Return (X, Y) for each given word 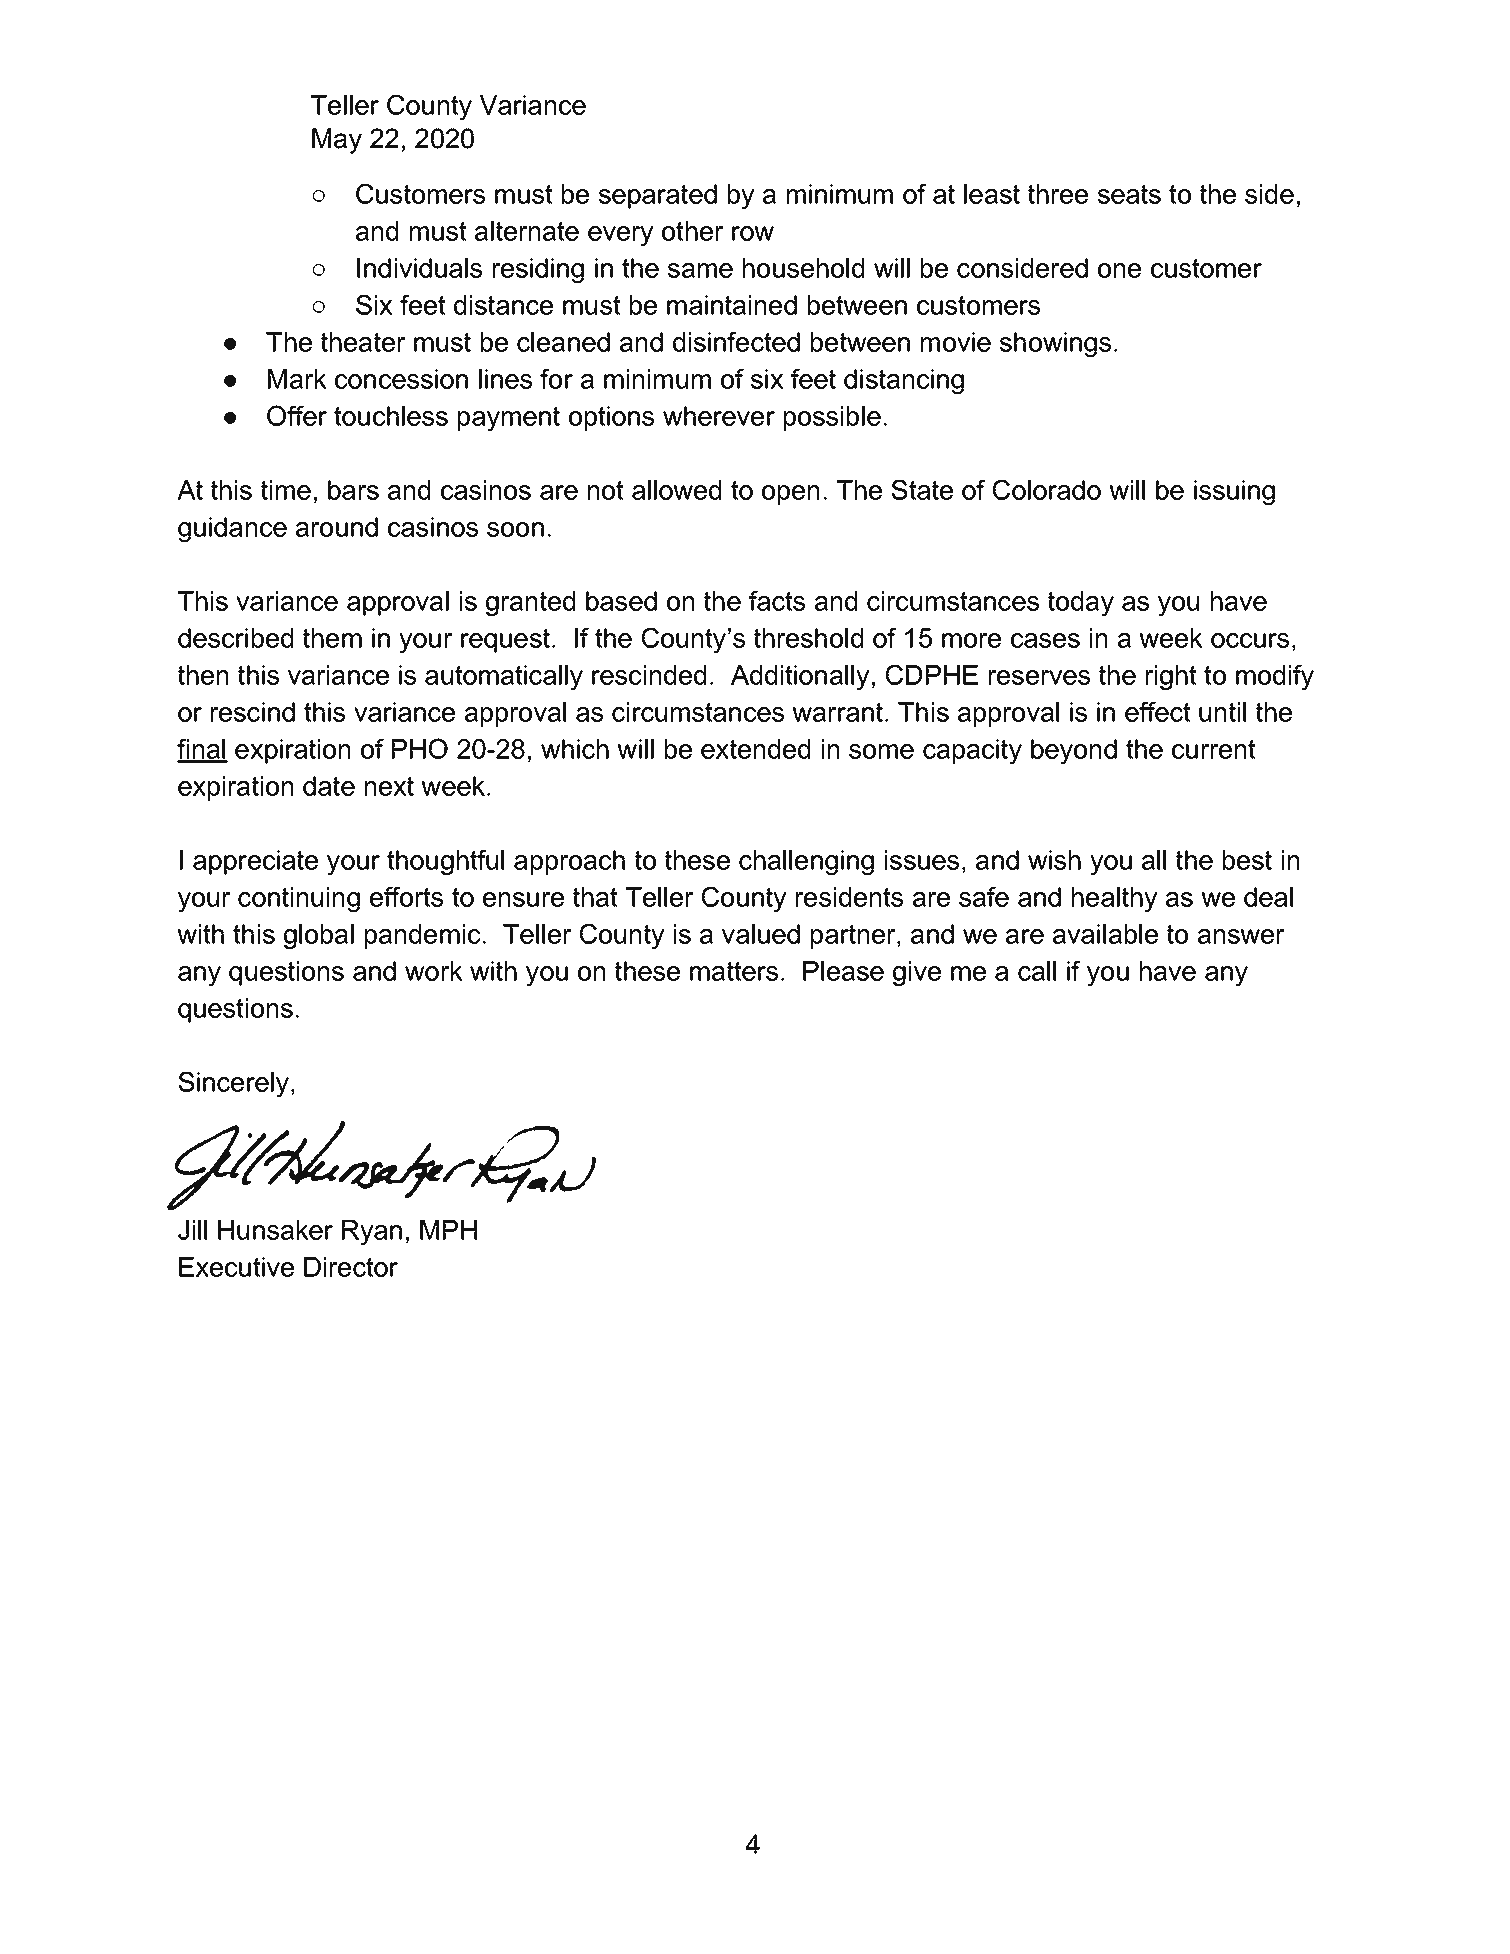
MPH (448, 1230)
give (917, 973)
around (337, 527)
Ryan (372, 1232)
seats (1129, 194)
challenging (806, 862)
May (337, 141)
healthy (1114, 899)
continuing (299, 899)
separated (658, 196)
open (790, 495)
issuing (1234, 492)
